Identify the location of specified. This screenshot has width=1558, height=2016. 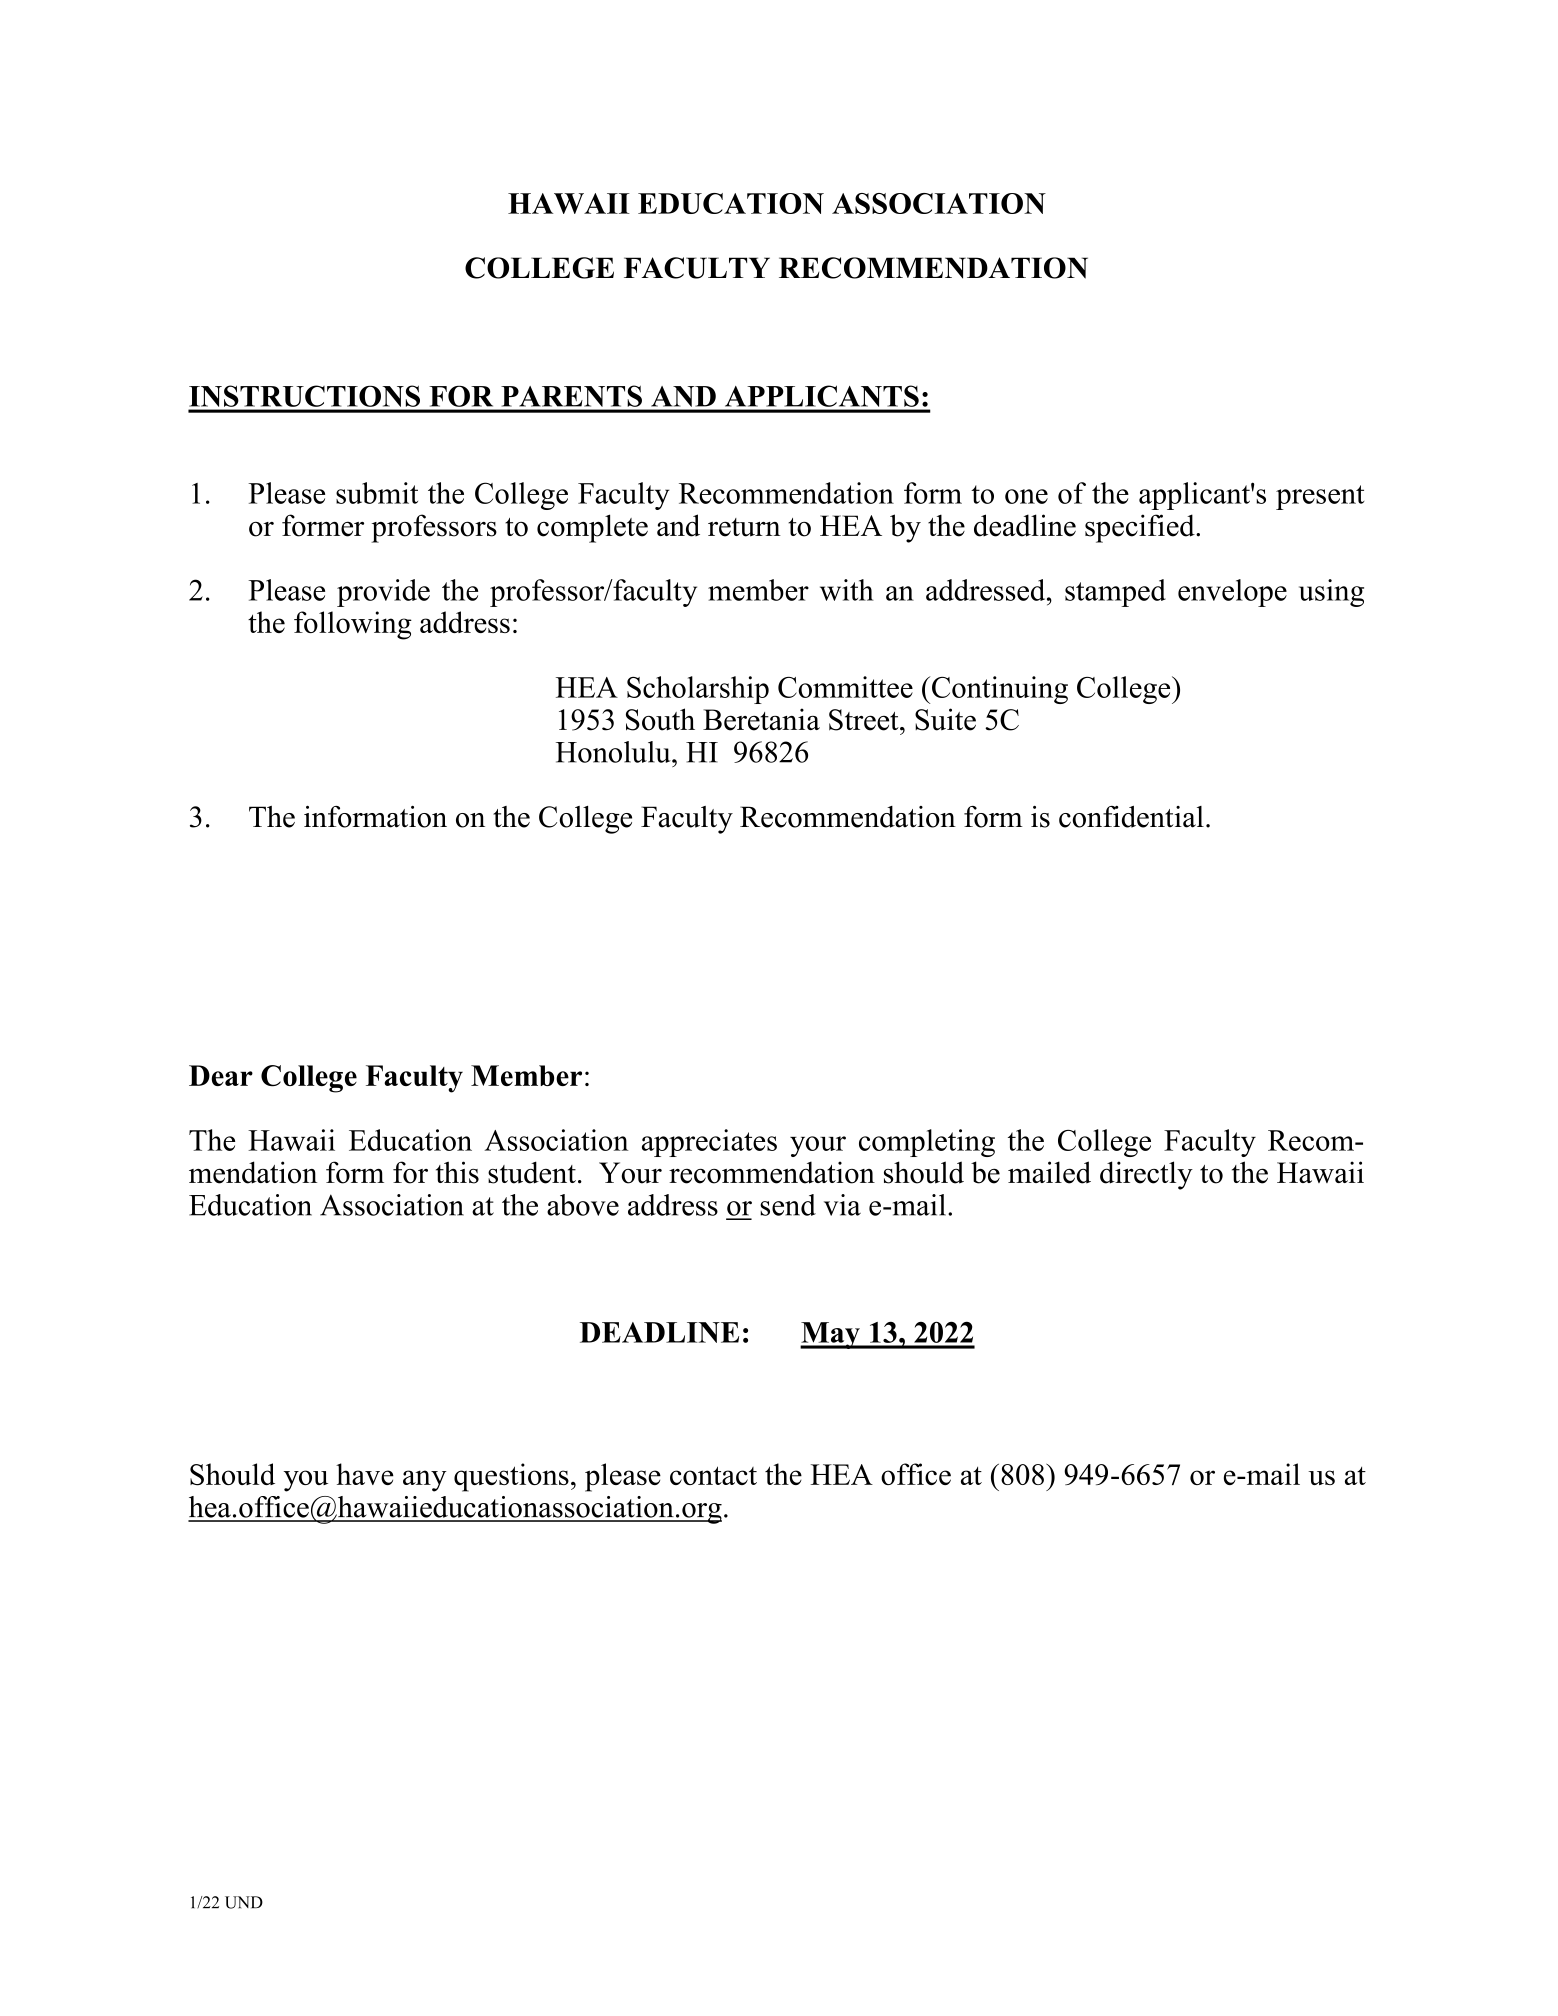
(1141, 528).
